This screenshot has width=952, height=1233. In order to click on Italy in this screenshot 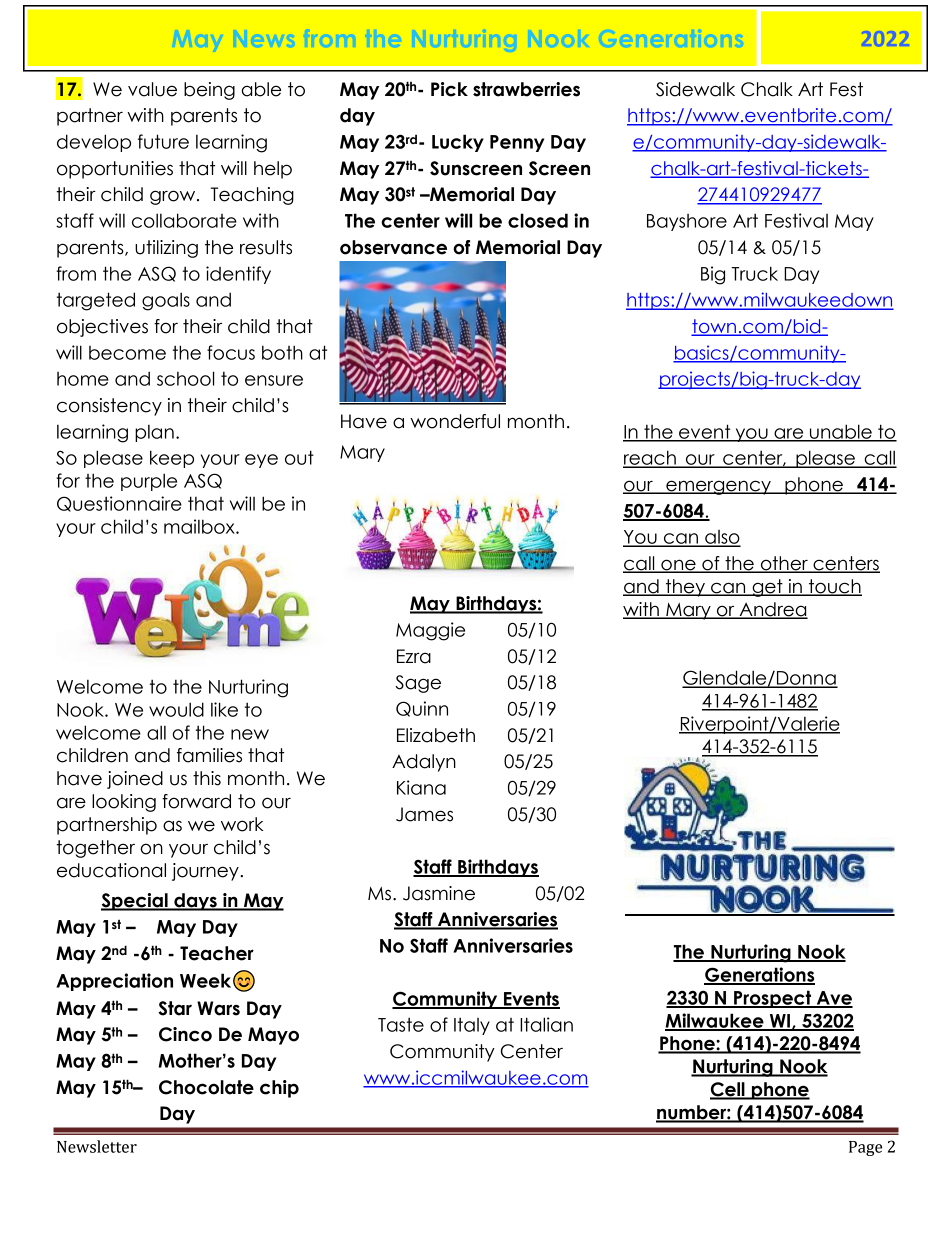, I will do `click(472, 1026)`.
